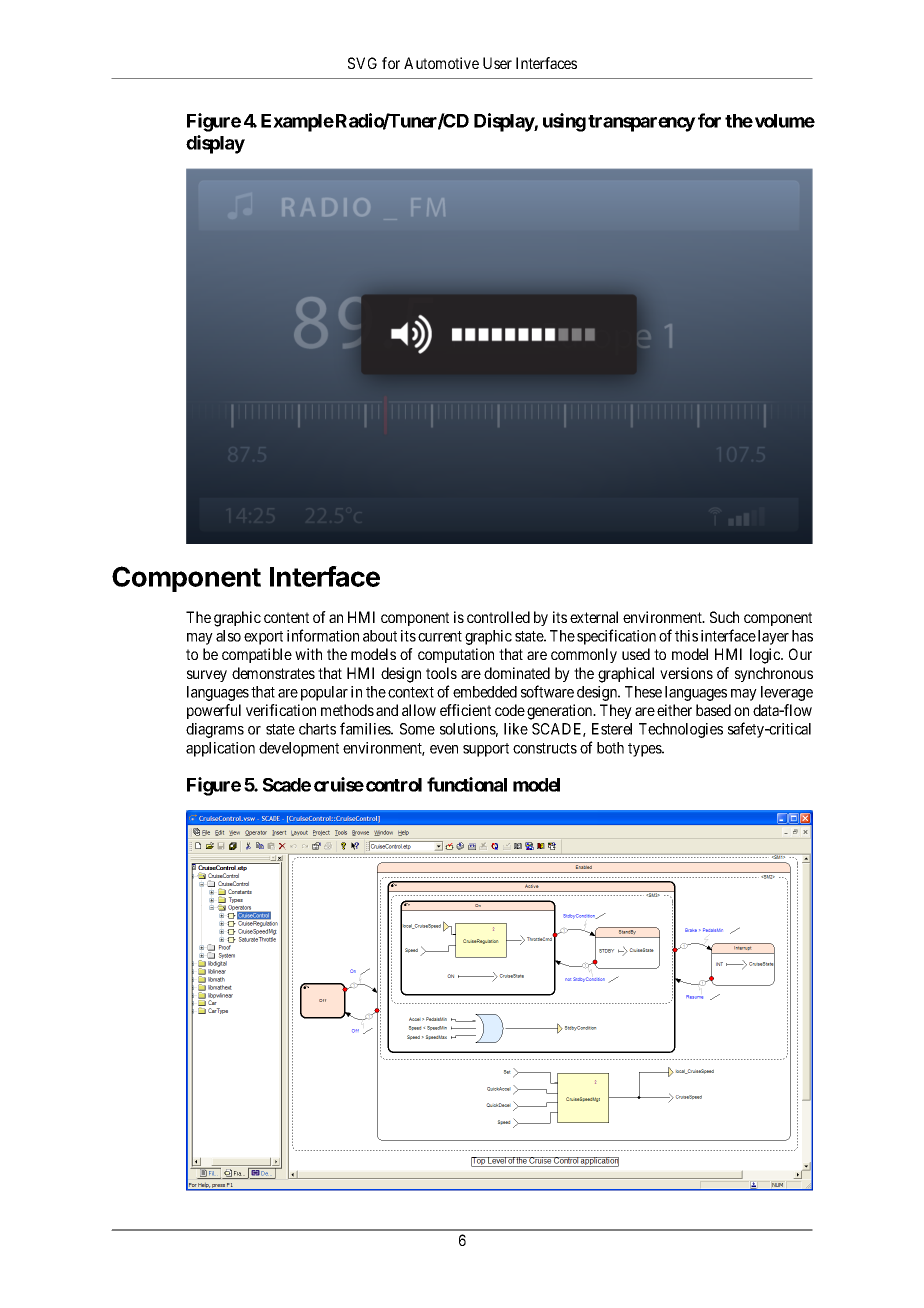  I want to click on development, so click(299, 749).
